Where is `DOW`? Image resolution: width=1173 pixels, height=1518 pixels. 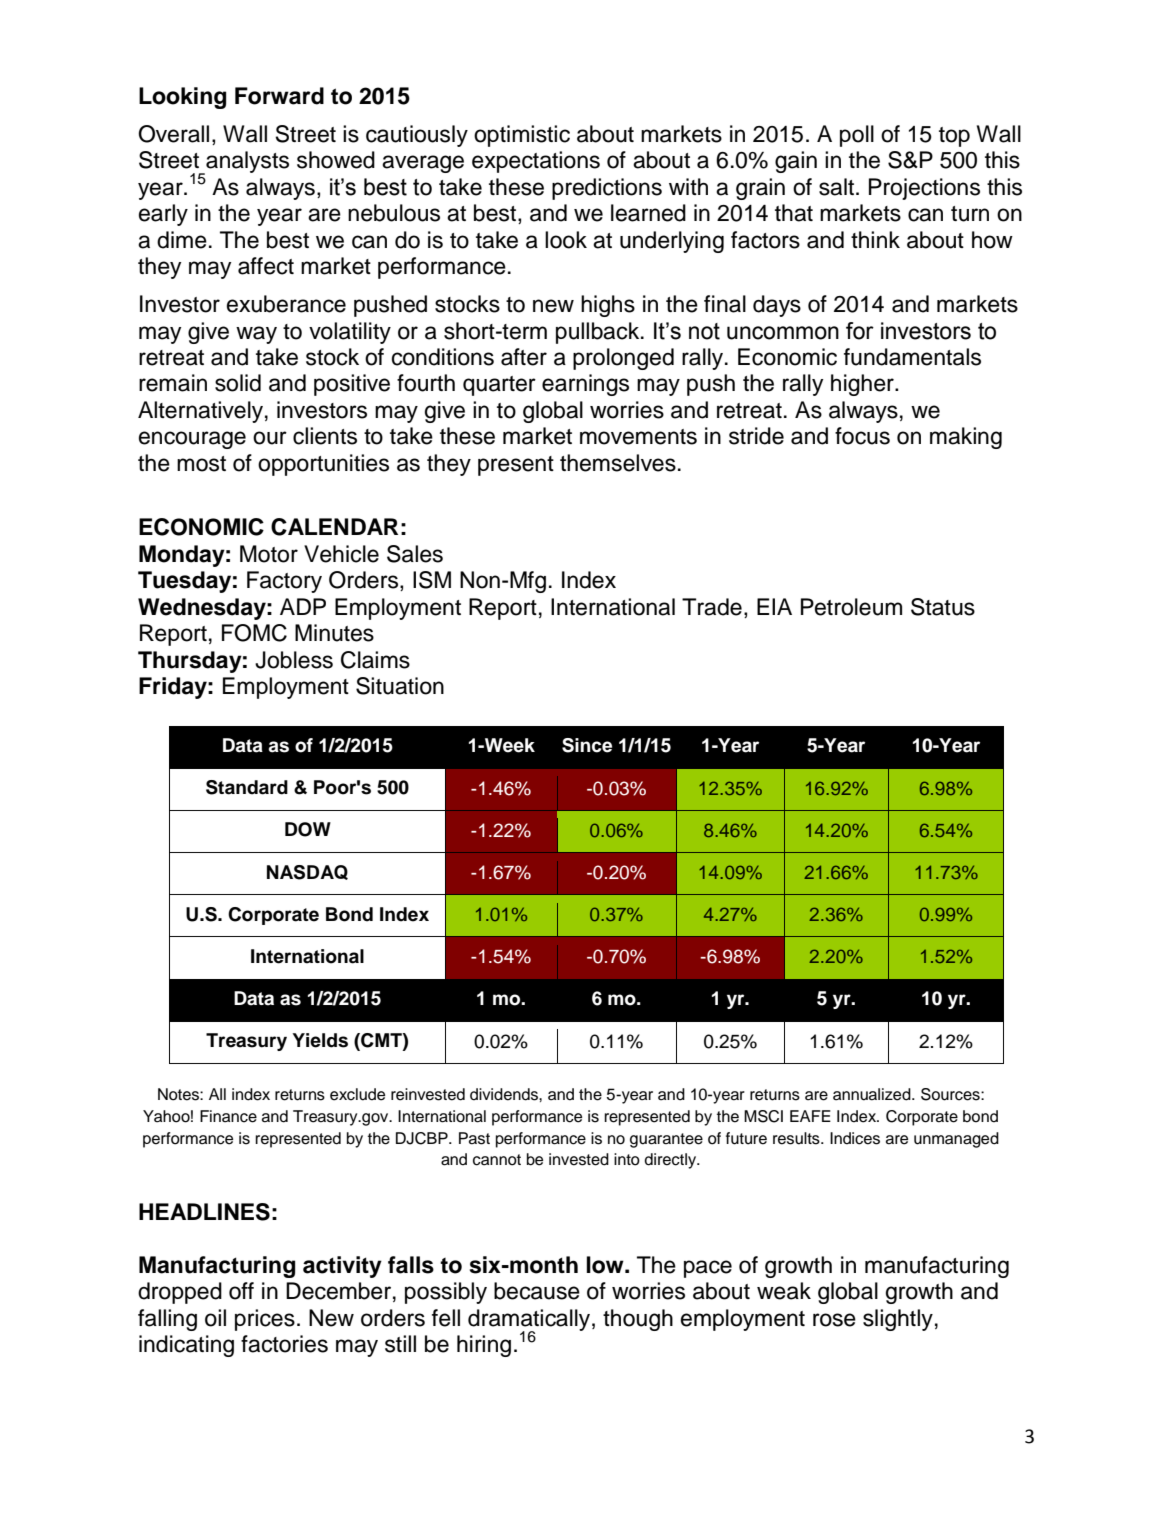 DOW is located at coordinates (308, 829).
